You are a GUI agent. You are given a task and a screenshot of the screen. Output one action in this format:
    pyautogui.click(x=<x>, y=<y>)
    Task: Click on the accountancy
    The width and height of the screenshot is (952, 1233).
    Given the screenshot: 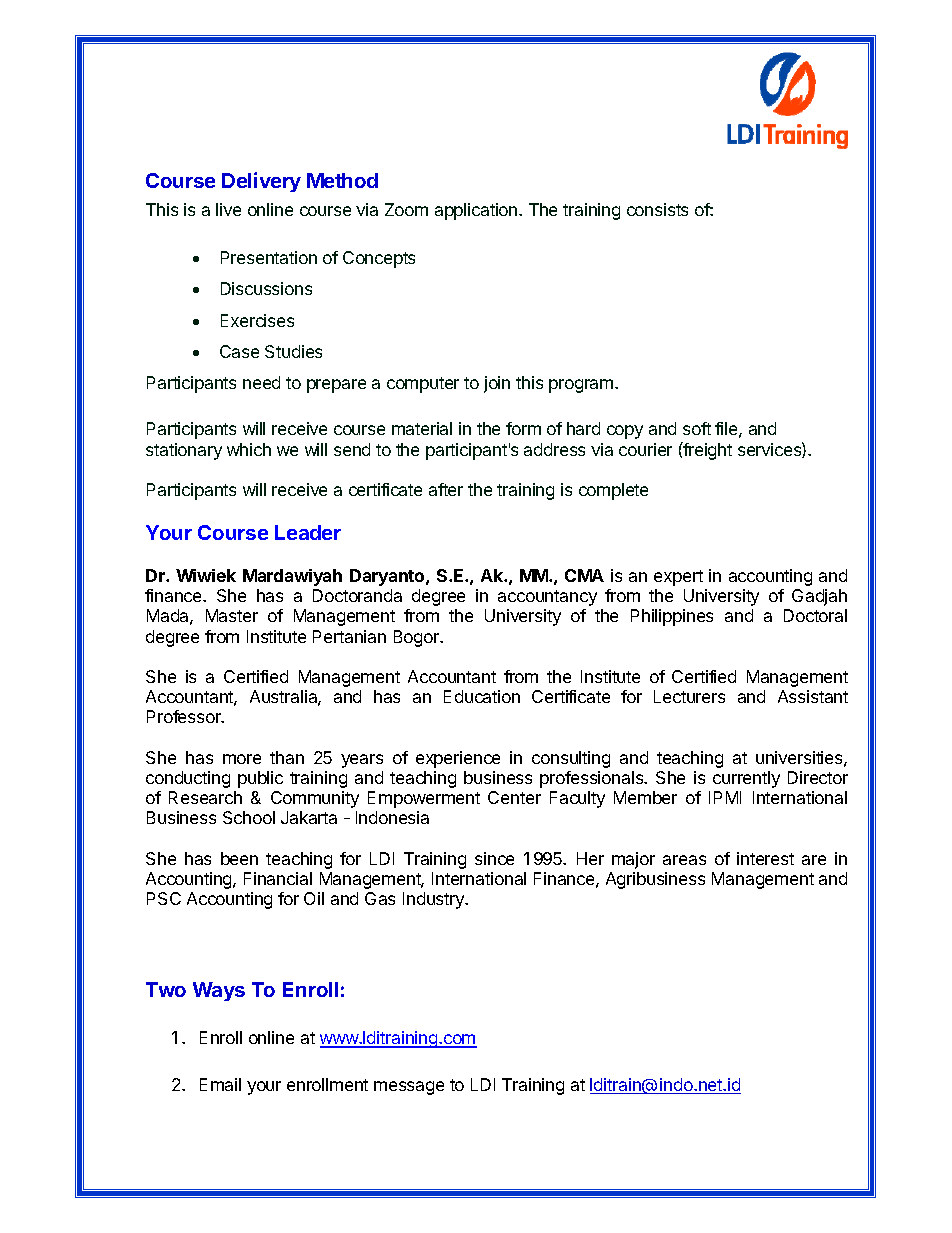 What is the action you would take?
    pyautogui.click(x=547, y=598)
